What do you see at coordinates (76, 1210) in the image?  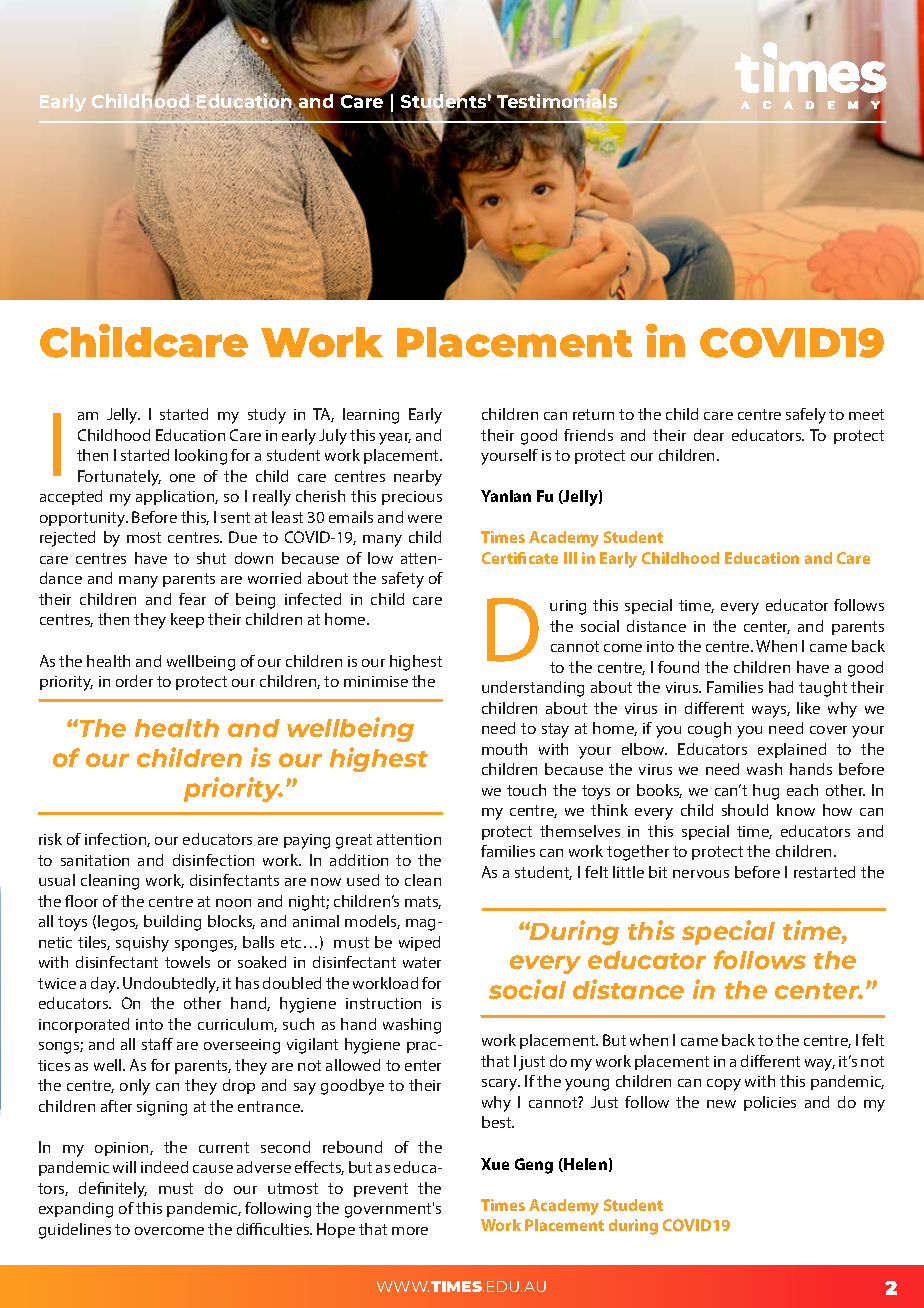 I see `expanding` at bounding box center [76, 1210].
